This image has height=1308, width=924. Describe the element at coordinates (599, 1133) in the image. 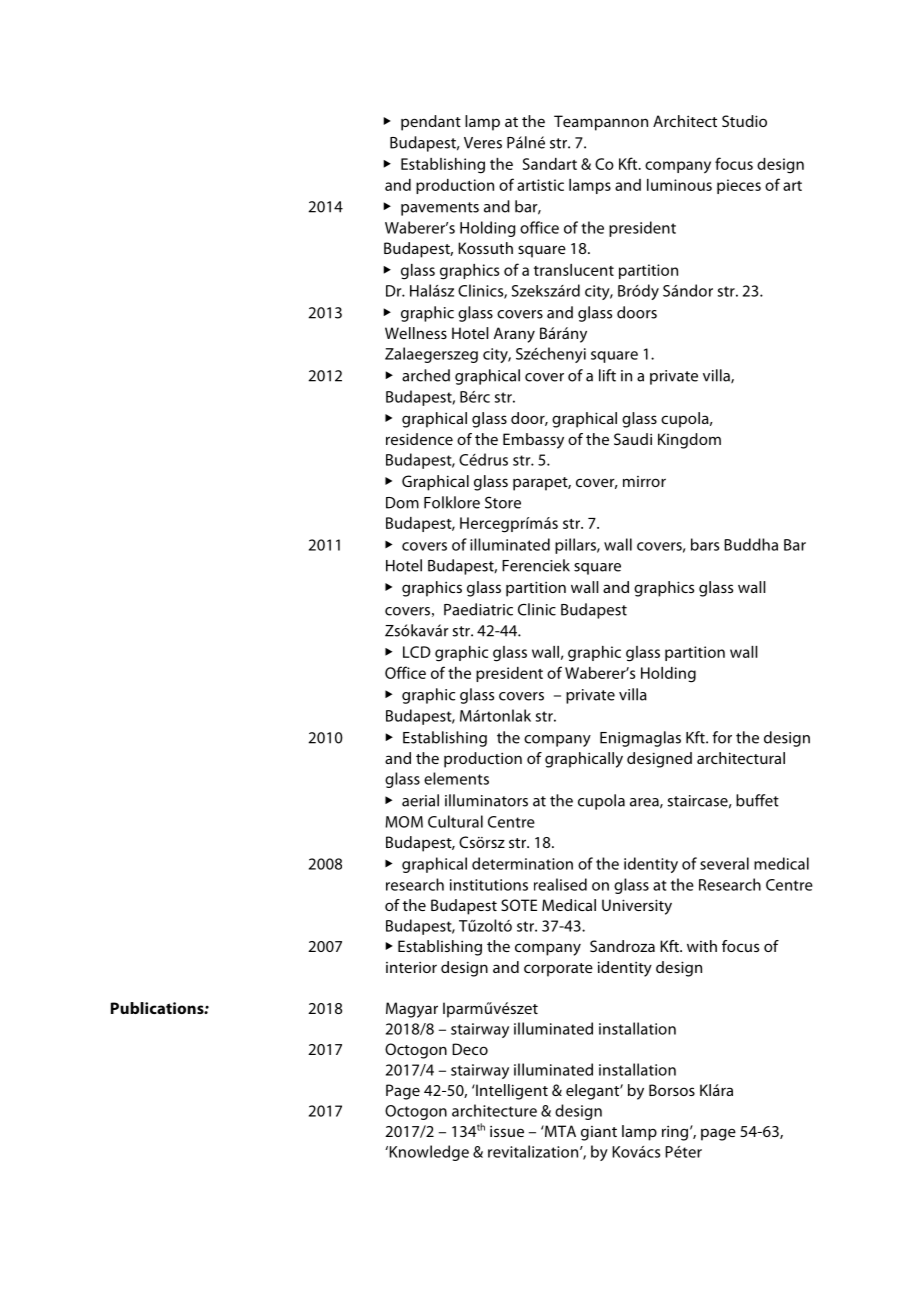

I see `giant` at that location.
